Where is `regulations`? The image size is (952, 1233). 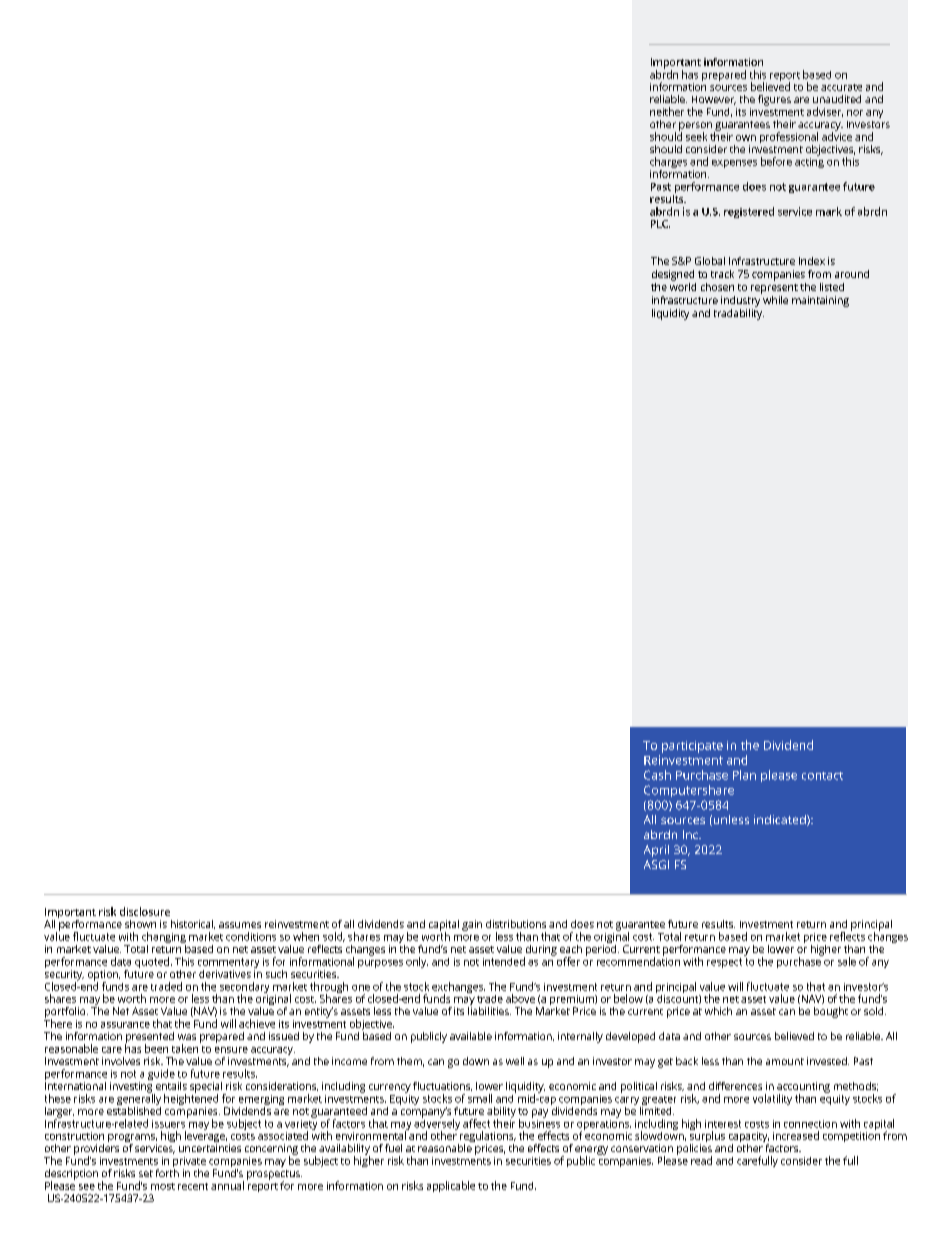 regulations is located at coordinates (487, 1138).
